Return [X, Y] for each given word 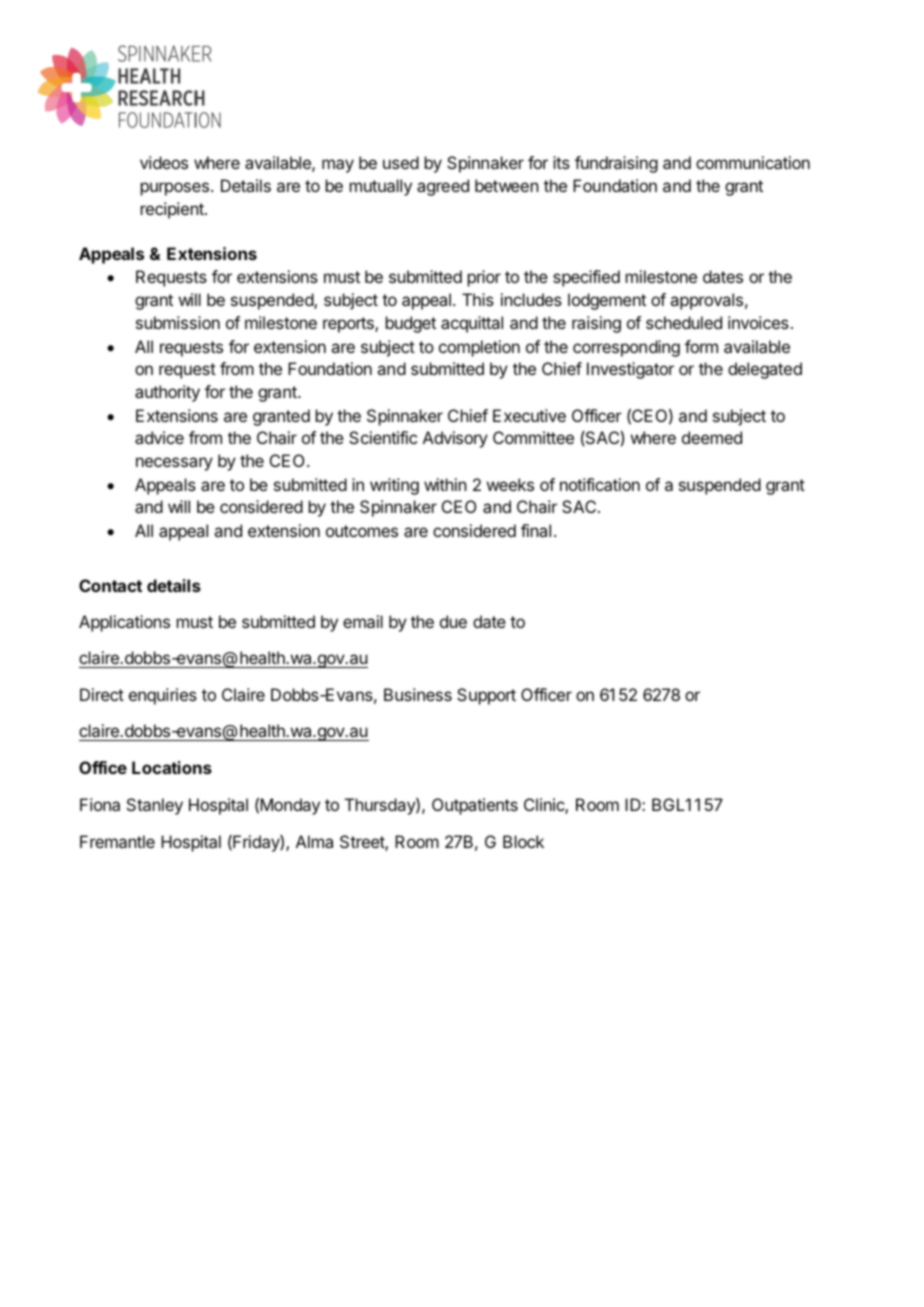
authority [167, 393]
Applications [124, 623]
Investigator [630, 370]
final [536, 530]
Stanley [155, 806]
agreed [443, 187]
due [453, 621]
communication [753, 162]
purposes [175, 189]
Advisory [455, 439]
